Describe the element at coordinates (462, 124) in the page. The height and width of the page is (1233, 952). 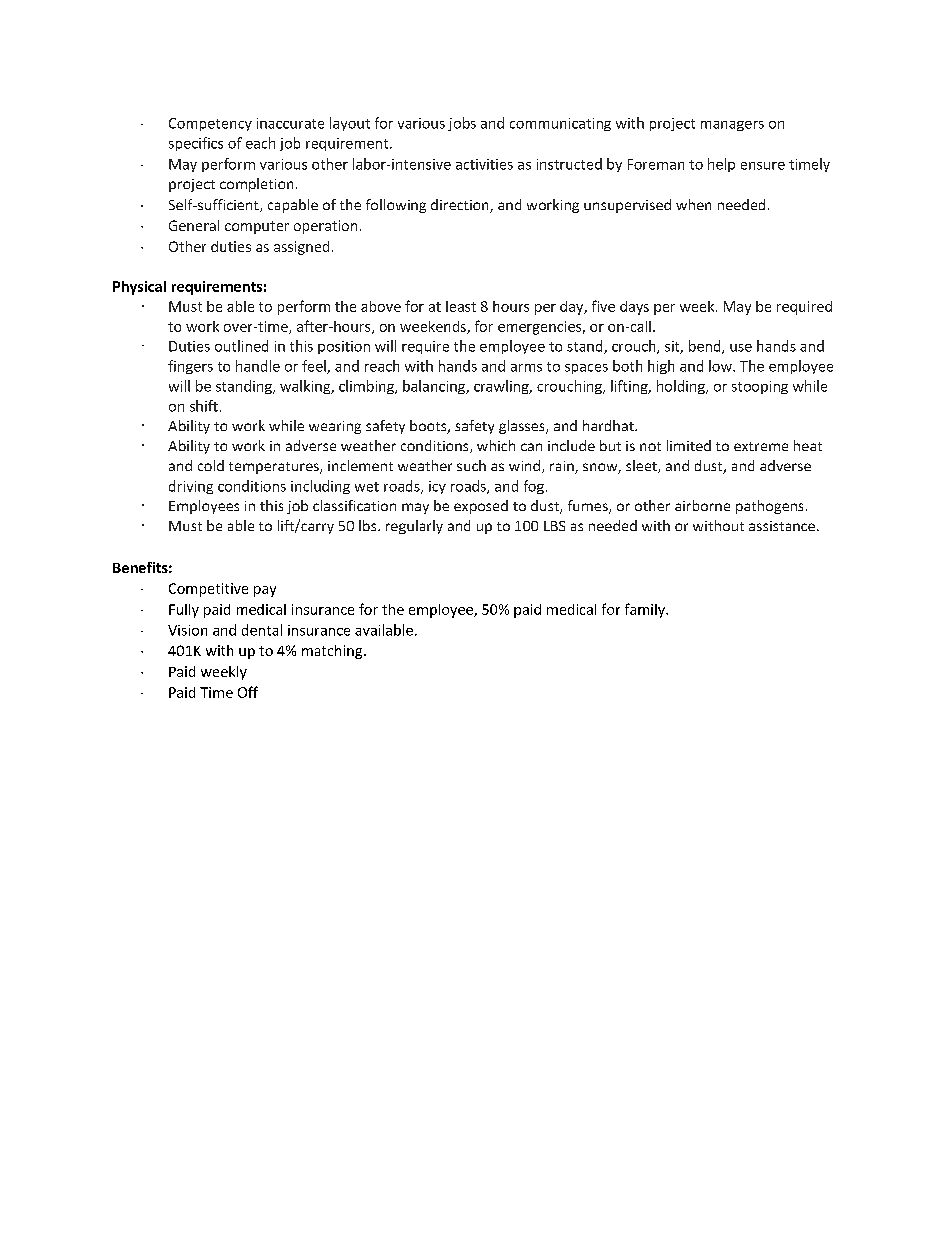
I see `jobs` at that location.
